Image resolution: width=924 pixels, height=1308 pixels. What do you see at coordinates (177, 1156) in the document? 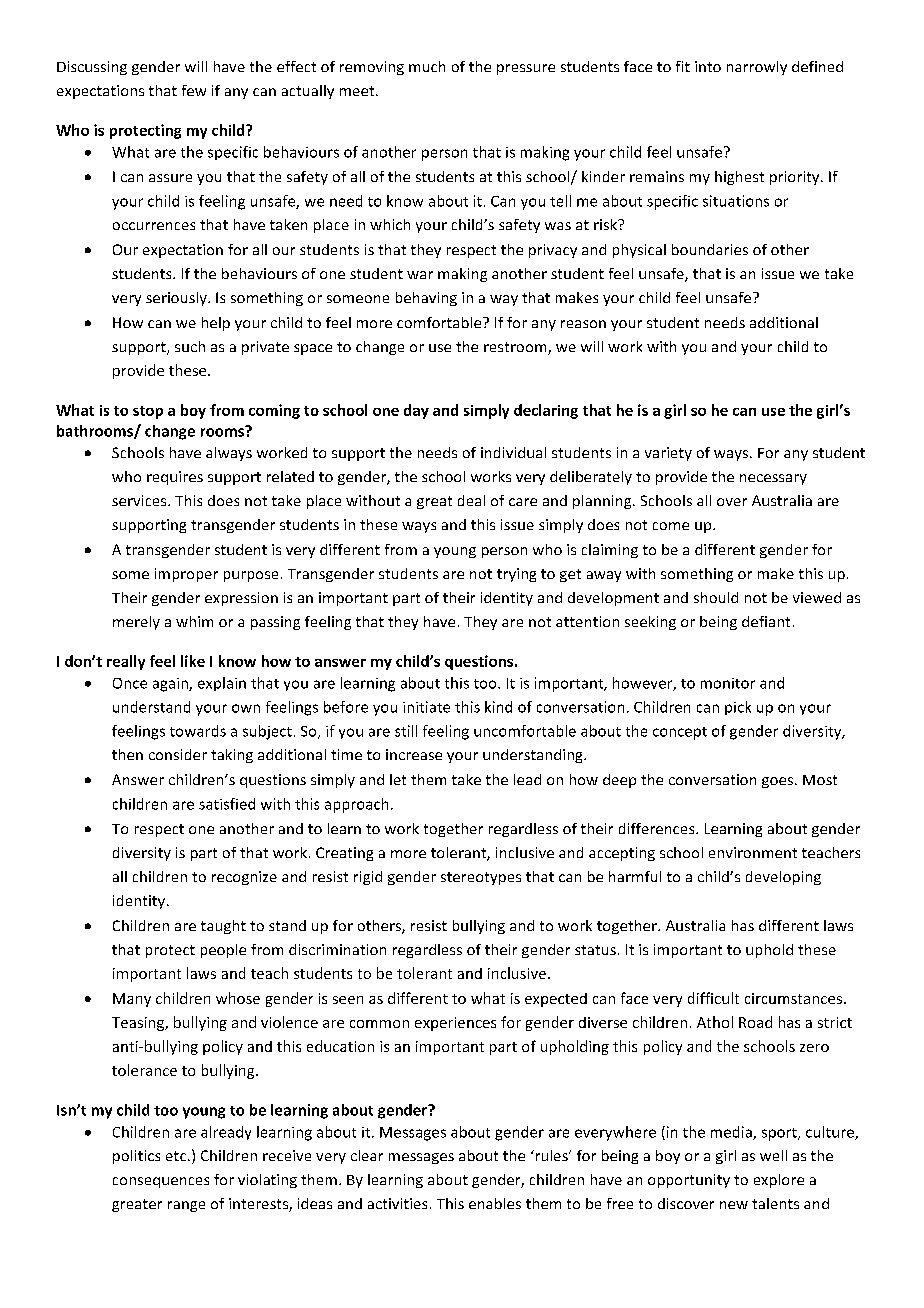
I see `etc` at bounding box center [177, 1156].
